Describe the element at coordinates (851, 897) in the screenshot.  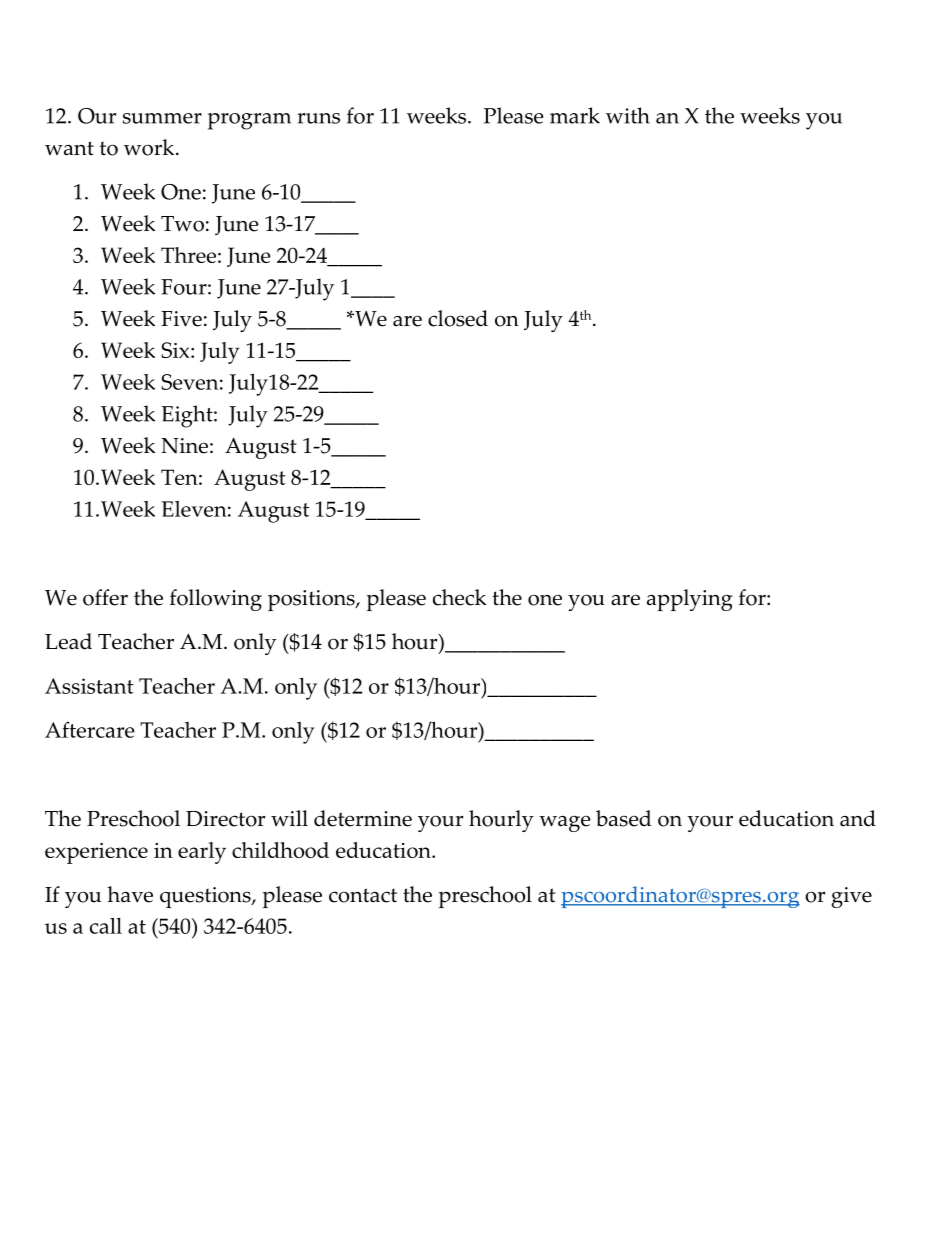
I see `give` at that location.
